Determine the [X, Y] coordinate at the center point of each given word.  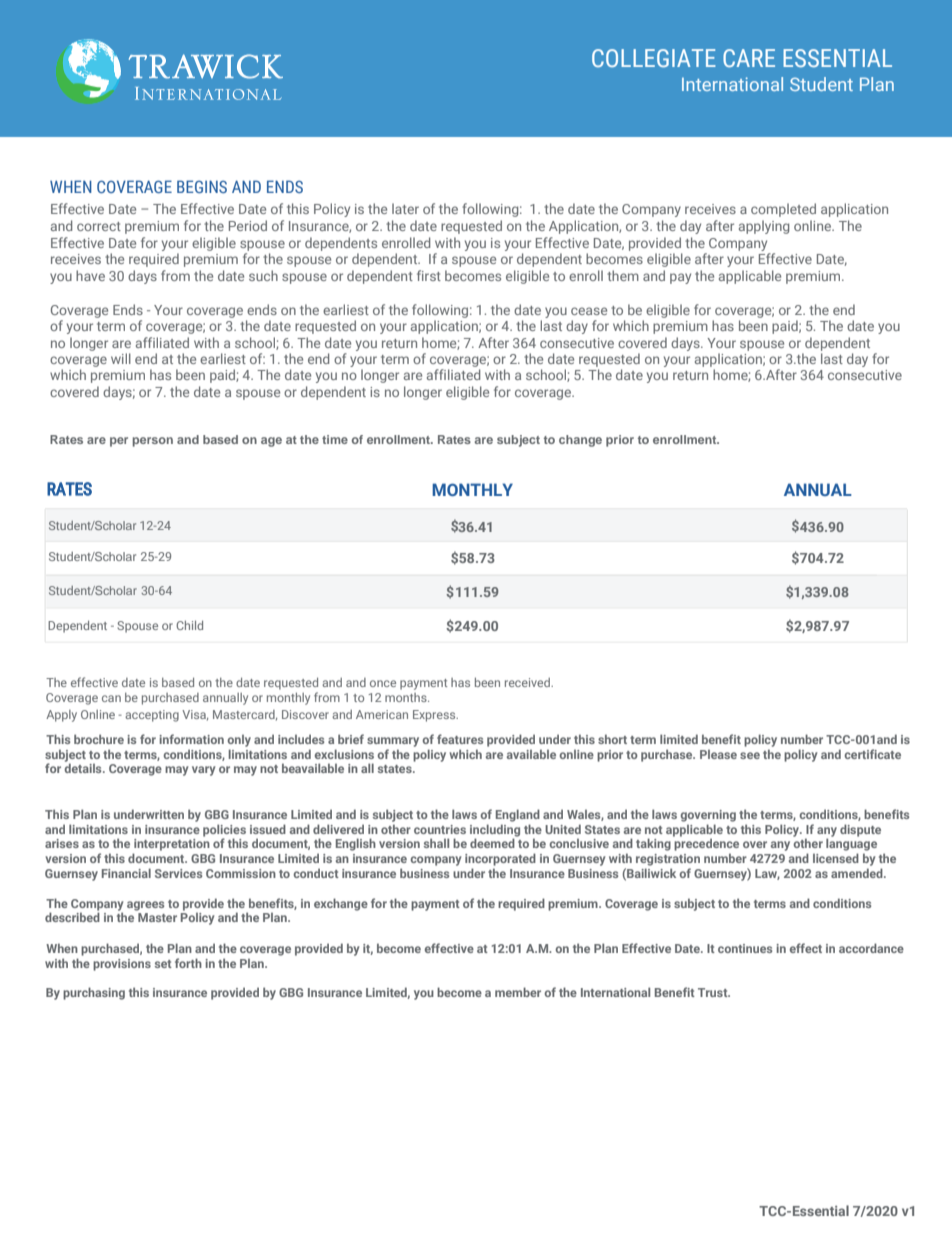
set [163, 964]
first [429, 275]
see [750, 755]
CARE [749, 58]
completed [783, 210]
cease [589, 311]
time [335, 439]
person [153, 442]
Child [189, 625]
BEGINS [202, 186]
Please [718, 754]
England [518, 815]
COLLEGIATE [654, 58]
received [528, 682]
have [90, 275]
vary [203, 771]
